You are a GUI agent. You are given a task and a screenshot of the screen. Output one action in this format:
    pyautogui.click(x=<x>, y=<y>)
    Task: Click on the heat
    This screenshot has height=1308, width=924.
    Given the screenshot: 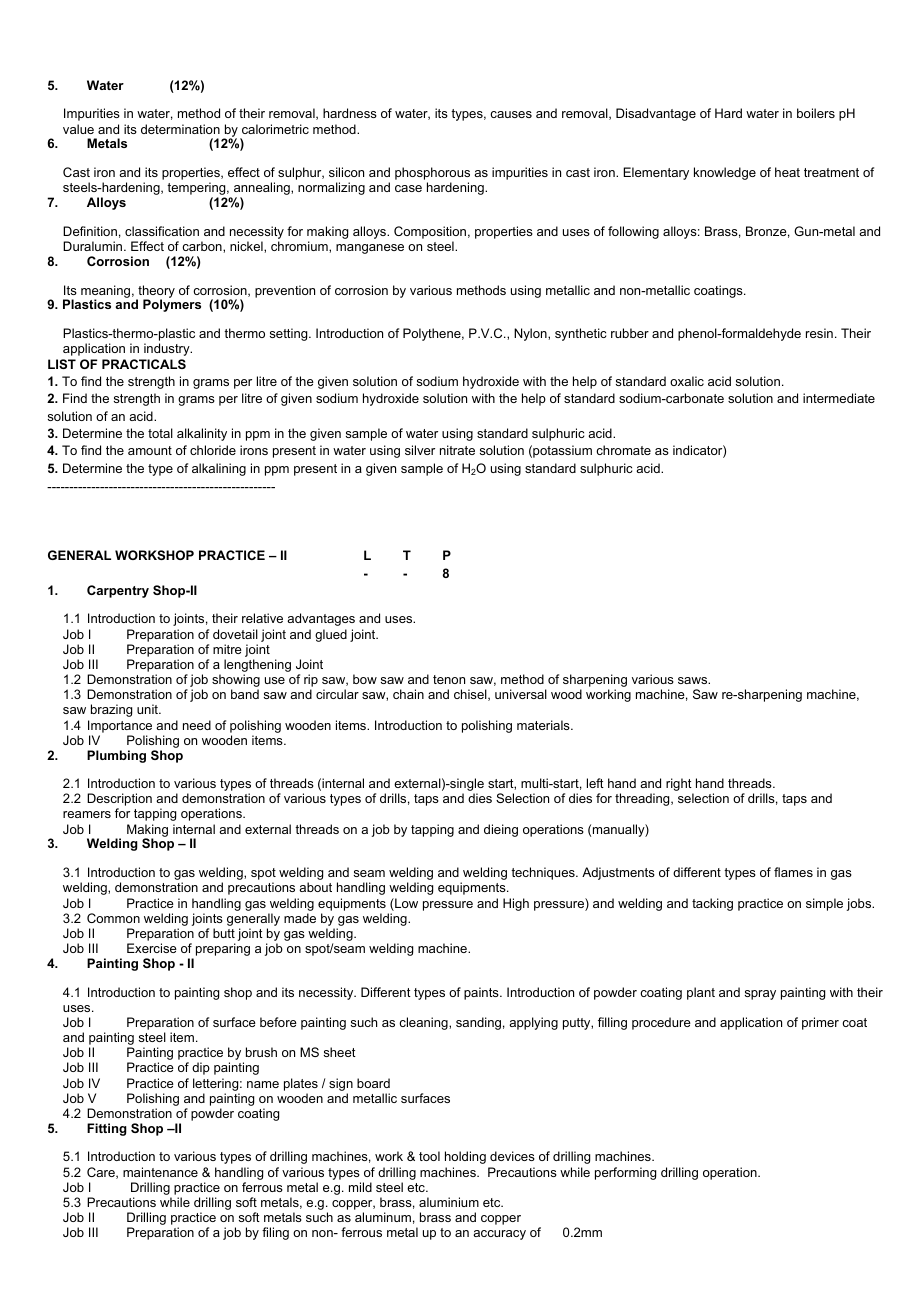 What is the action you would take?
    pyautogui.click(x=787, y=172)
